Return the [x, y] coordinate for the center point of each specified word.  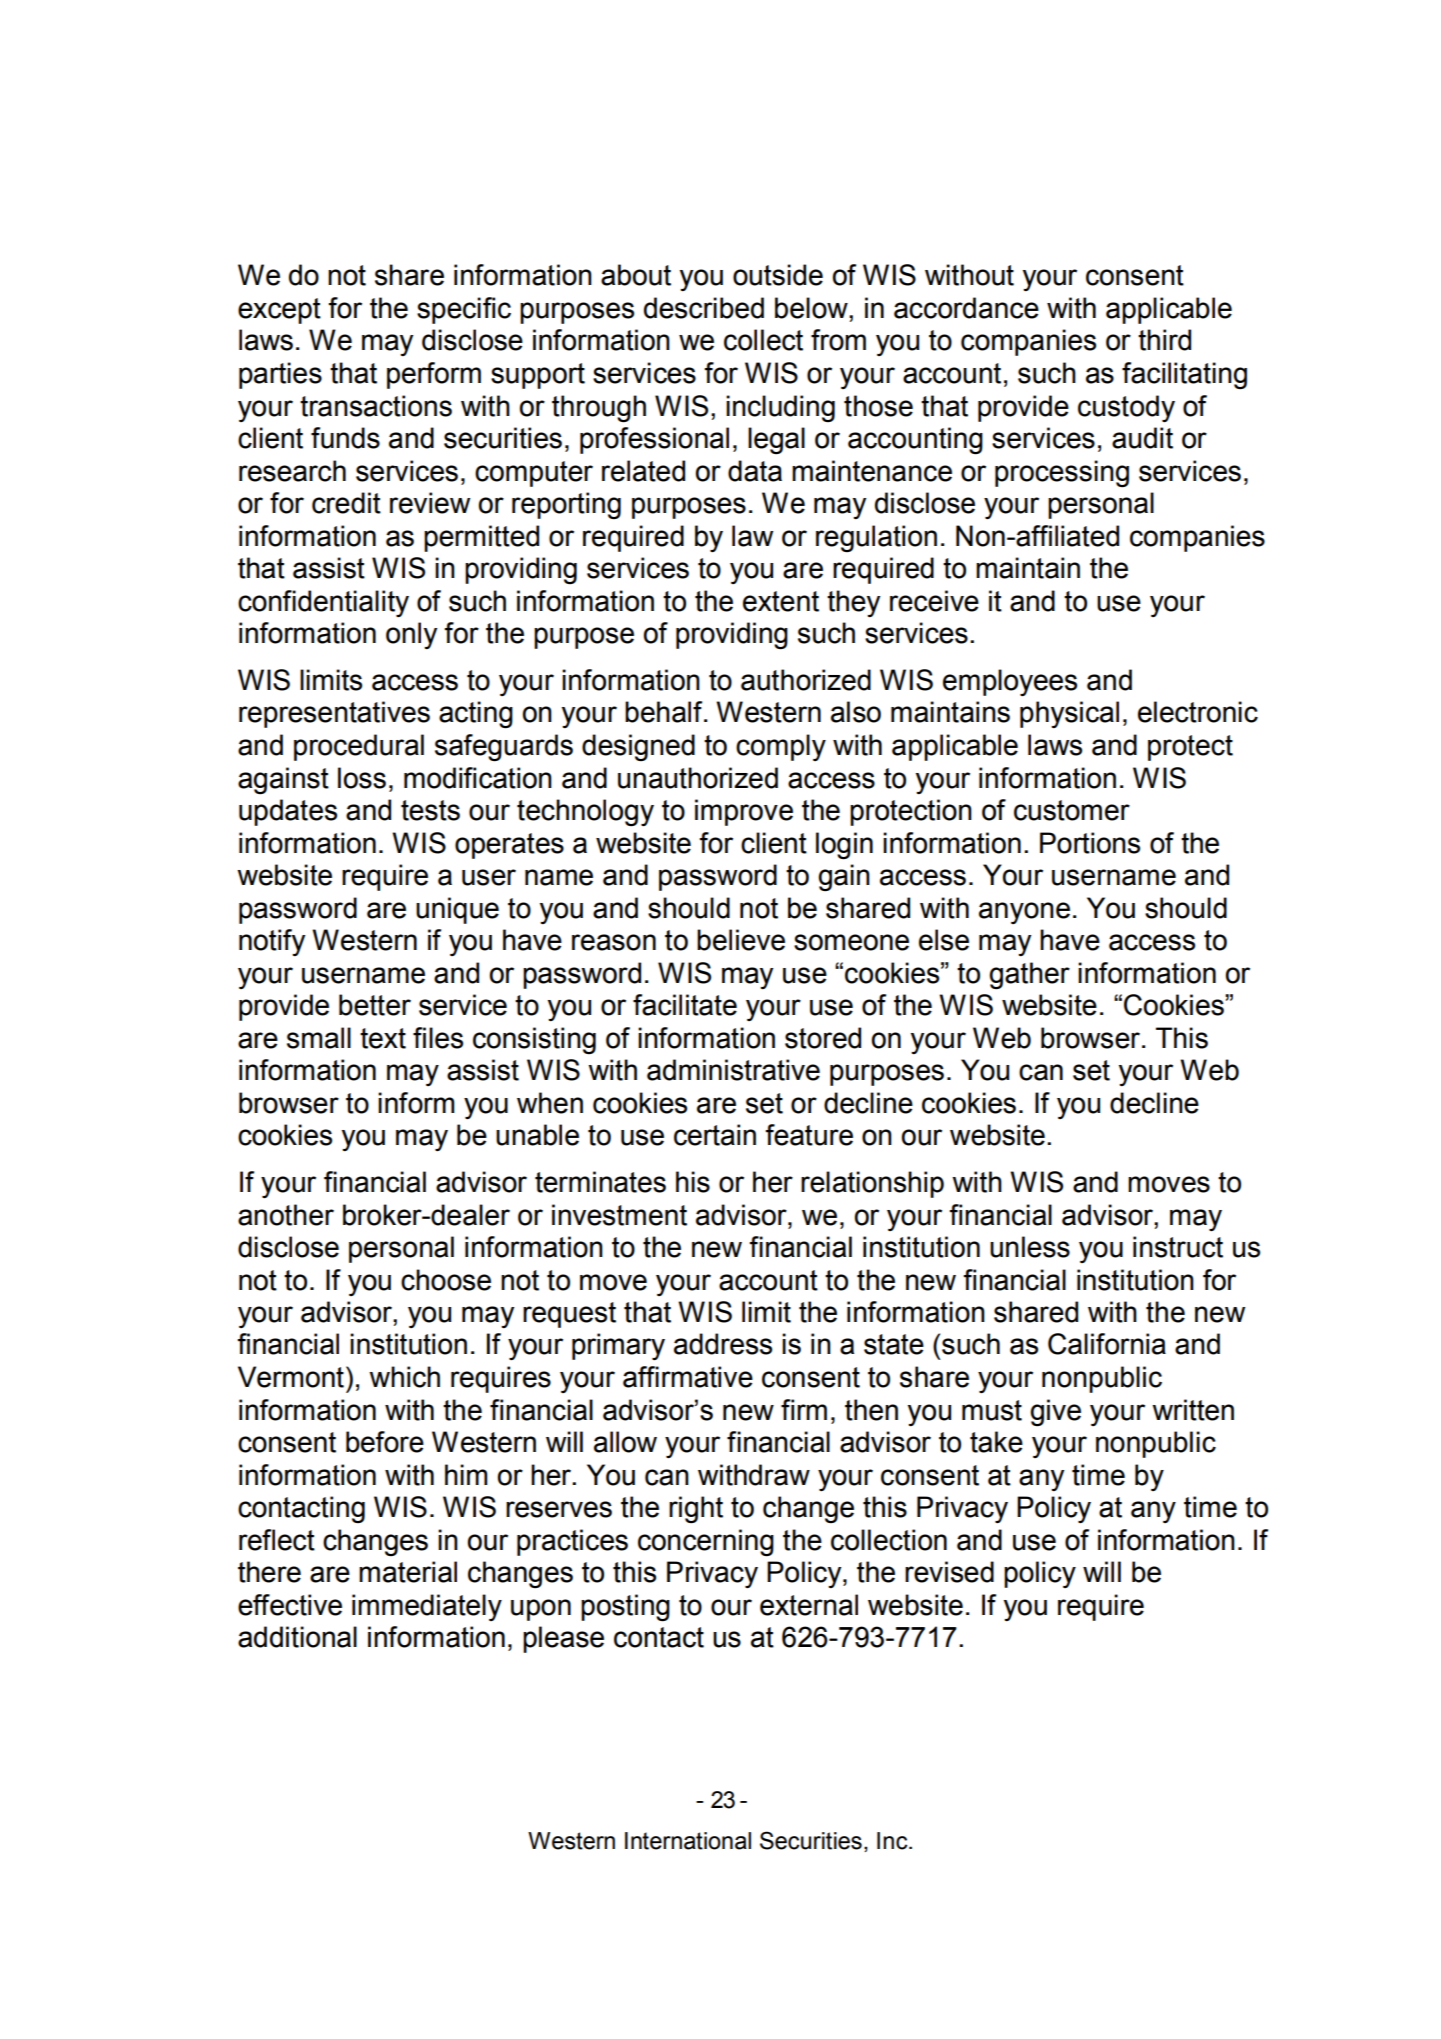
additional [297, 1637]
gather [1029, 976]
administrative [733, 1070]
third [1164, 340]
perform [434, 375]
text [383, 1038]
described [704, 308]
